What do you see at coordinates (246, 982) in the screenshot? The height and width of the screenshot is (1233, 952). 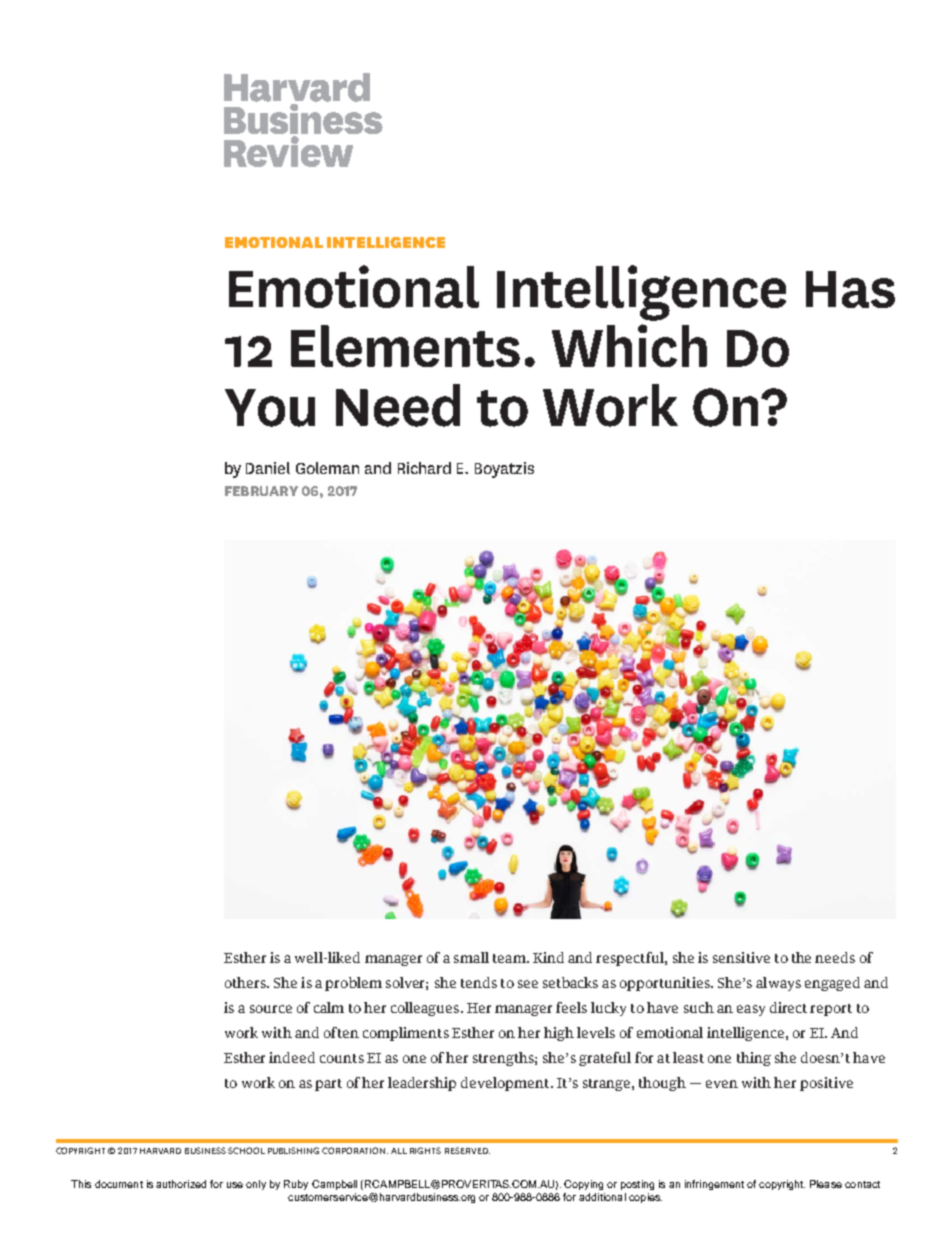 I see `others` at bounding box center [246, 982].
